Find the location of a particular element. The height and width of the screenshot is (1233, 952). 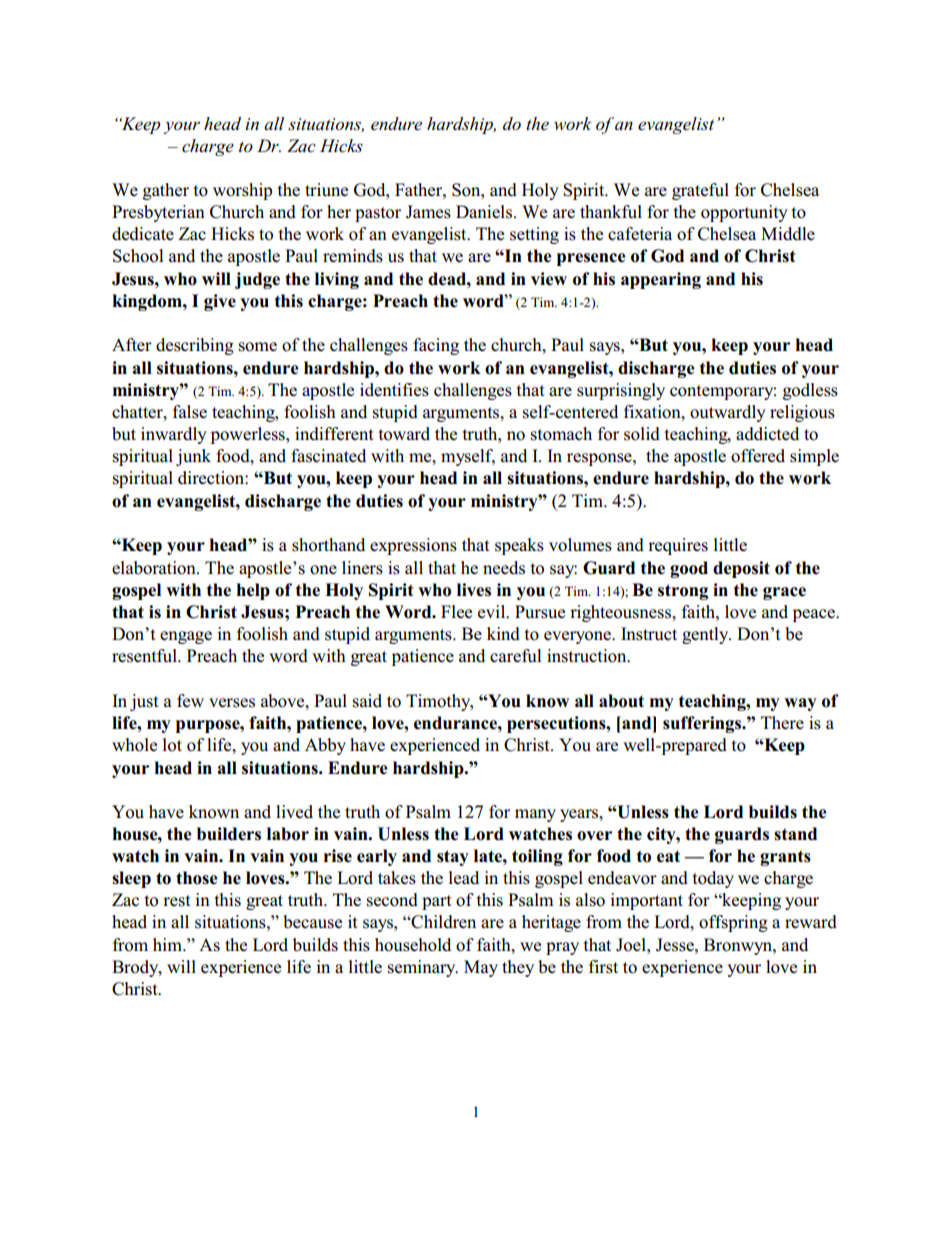

opportunity is located at coordinates (744, 213).
